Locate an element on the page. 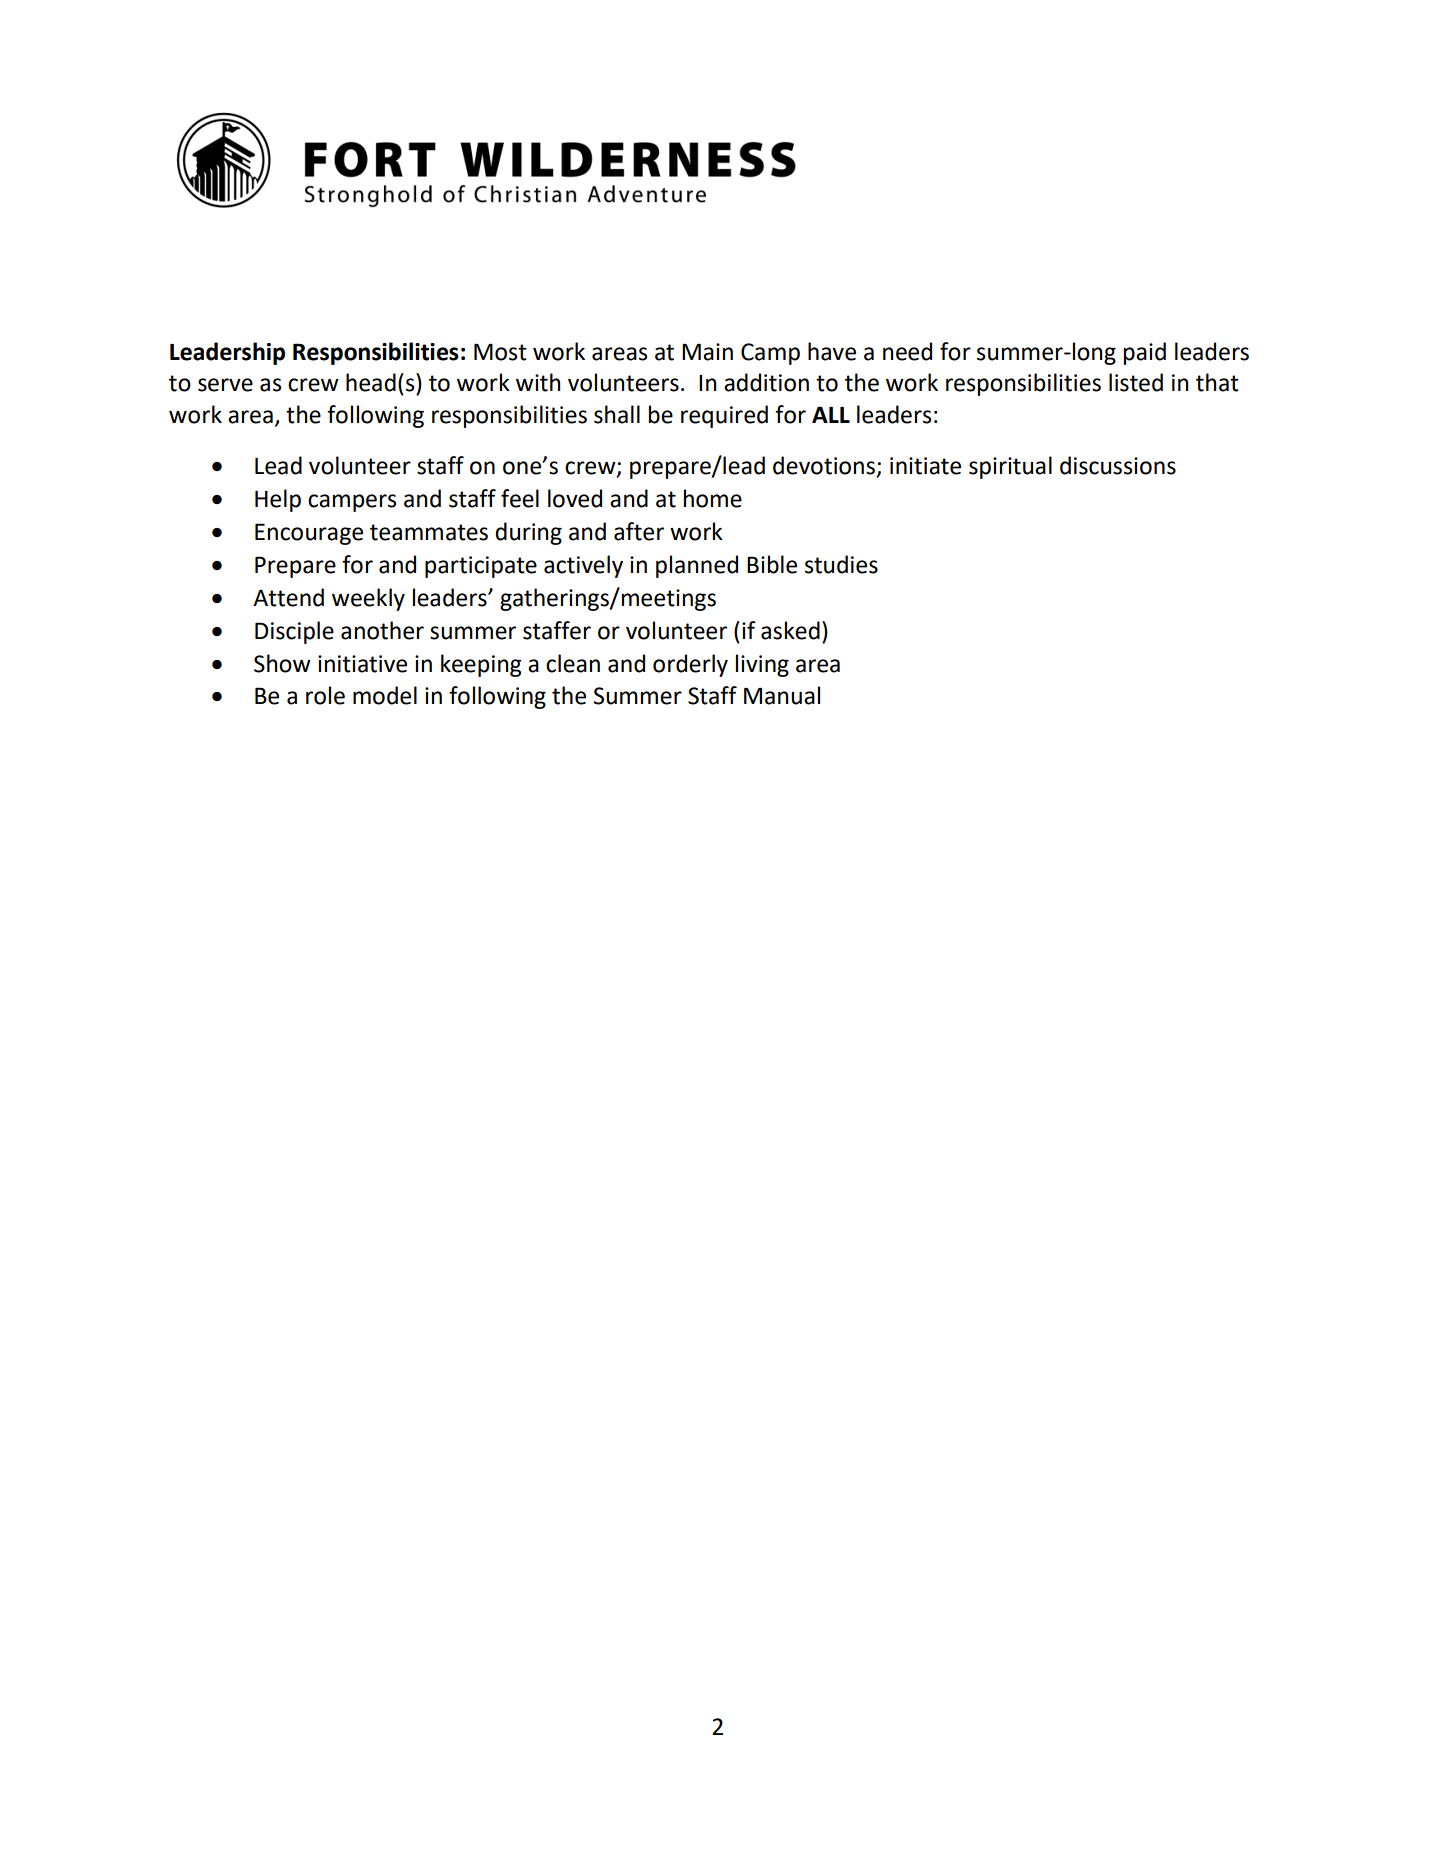 This page has height=1858, width=1436. role is located at coordinates (325, 695).
